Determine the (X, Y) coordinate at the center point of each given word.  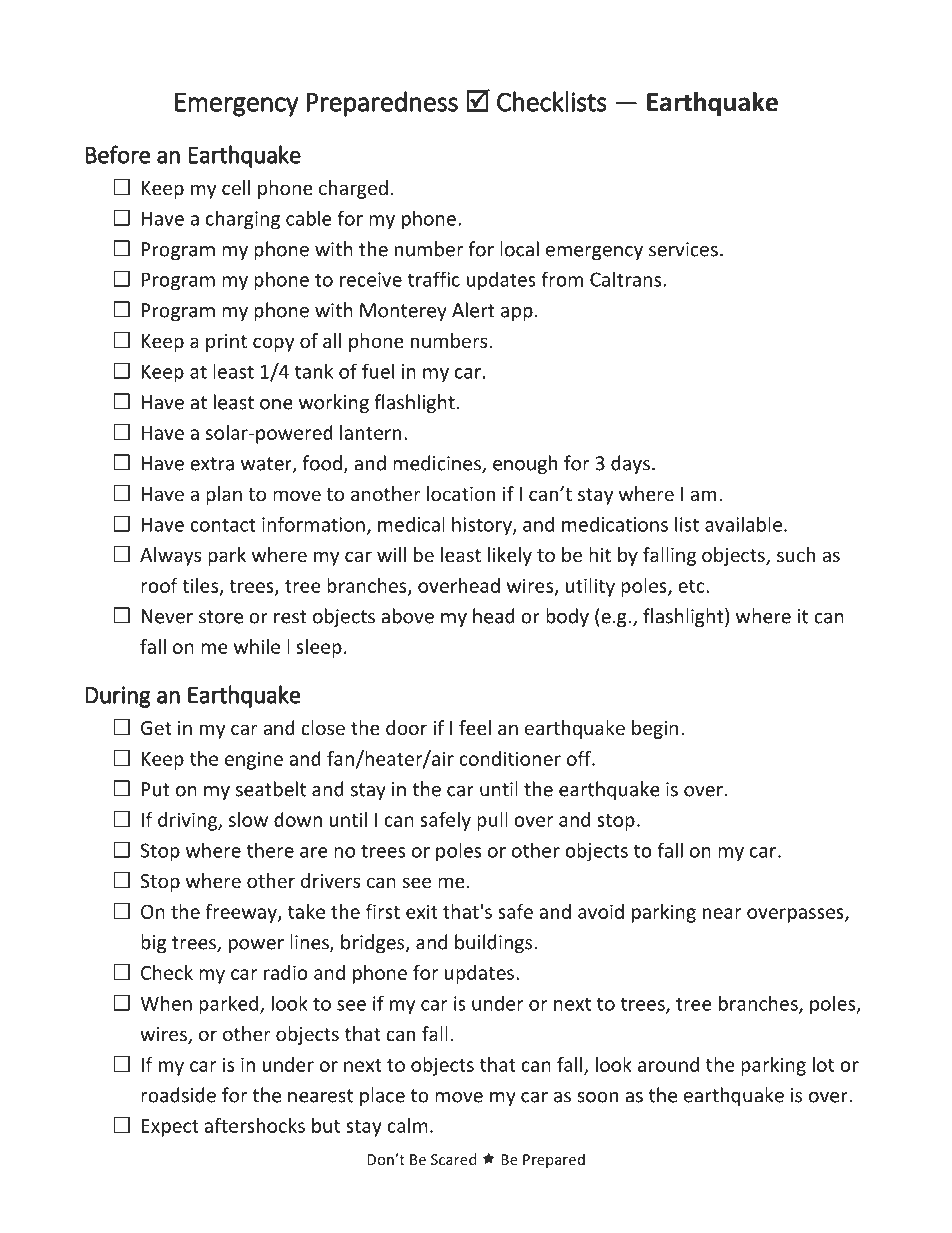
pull (492, 821)
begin (655, 729)
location (461, 493)
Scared (453, 1159)
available (743, 524)
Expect (170, 1128)
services (683, 249)
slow (248, 819)
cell (236, 187)
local (519, 249)
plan (224, 495)
